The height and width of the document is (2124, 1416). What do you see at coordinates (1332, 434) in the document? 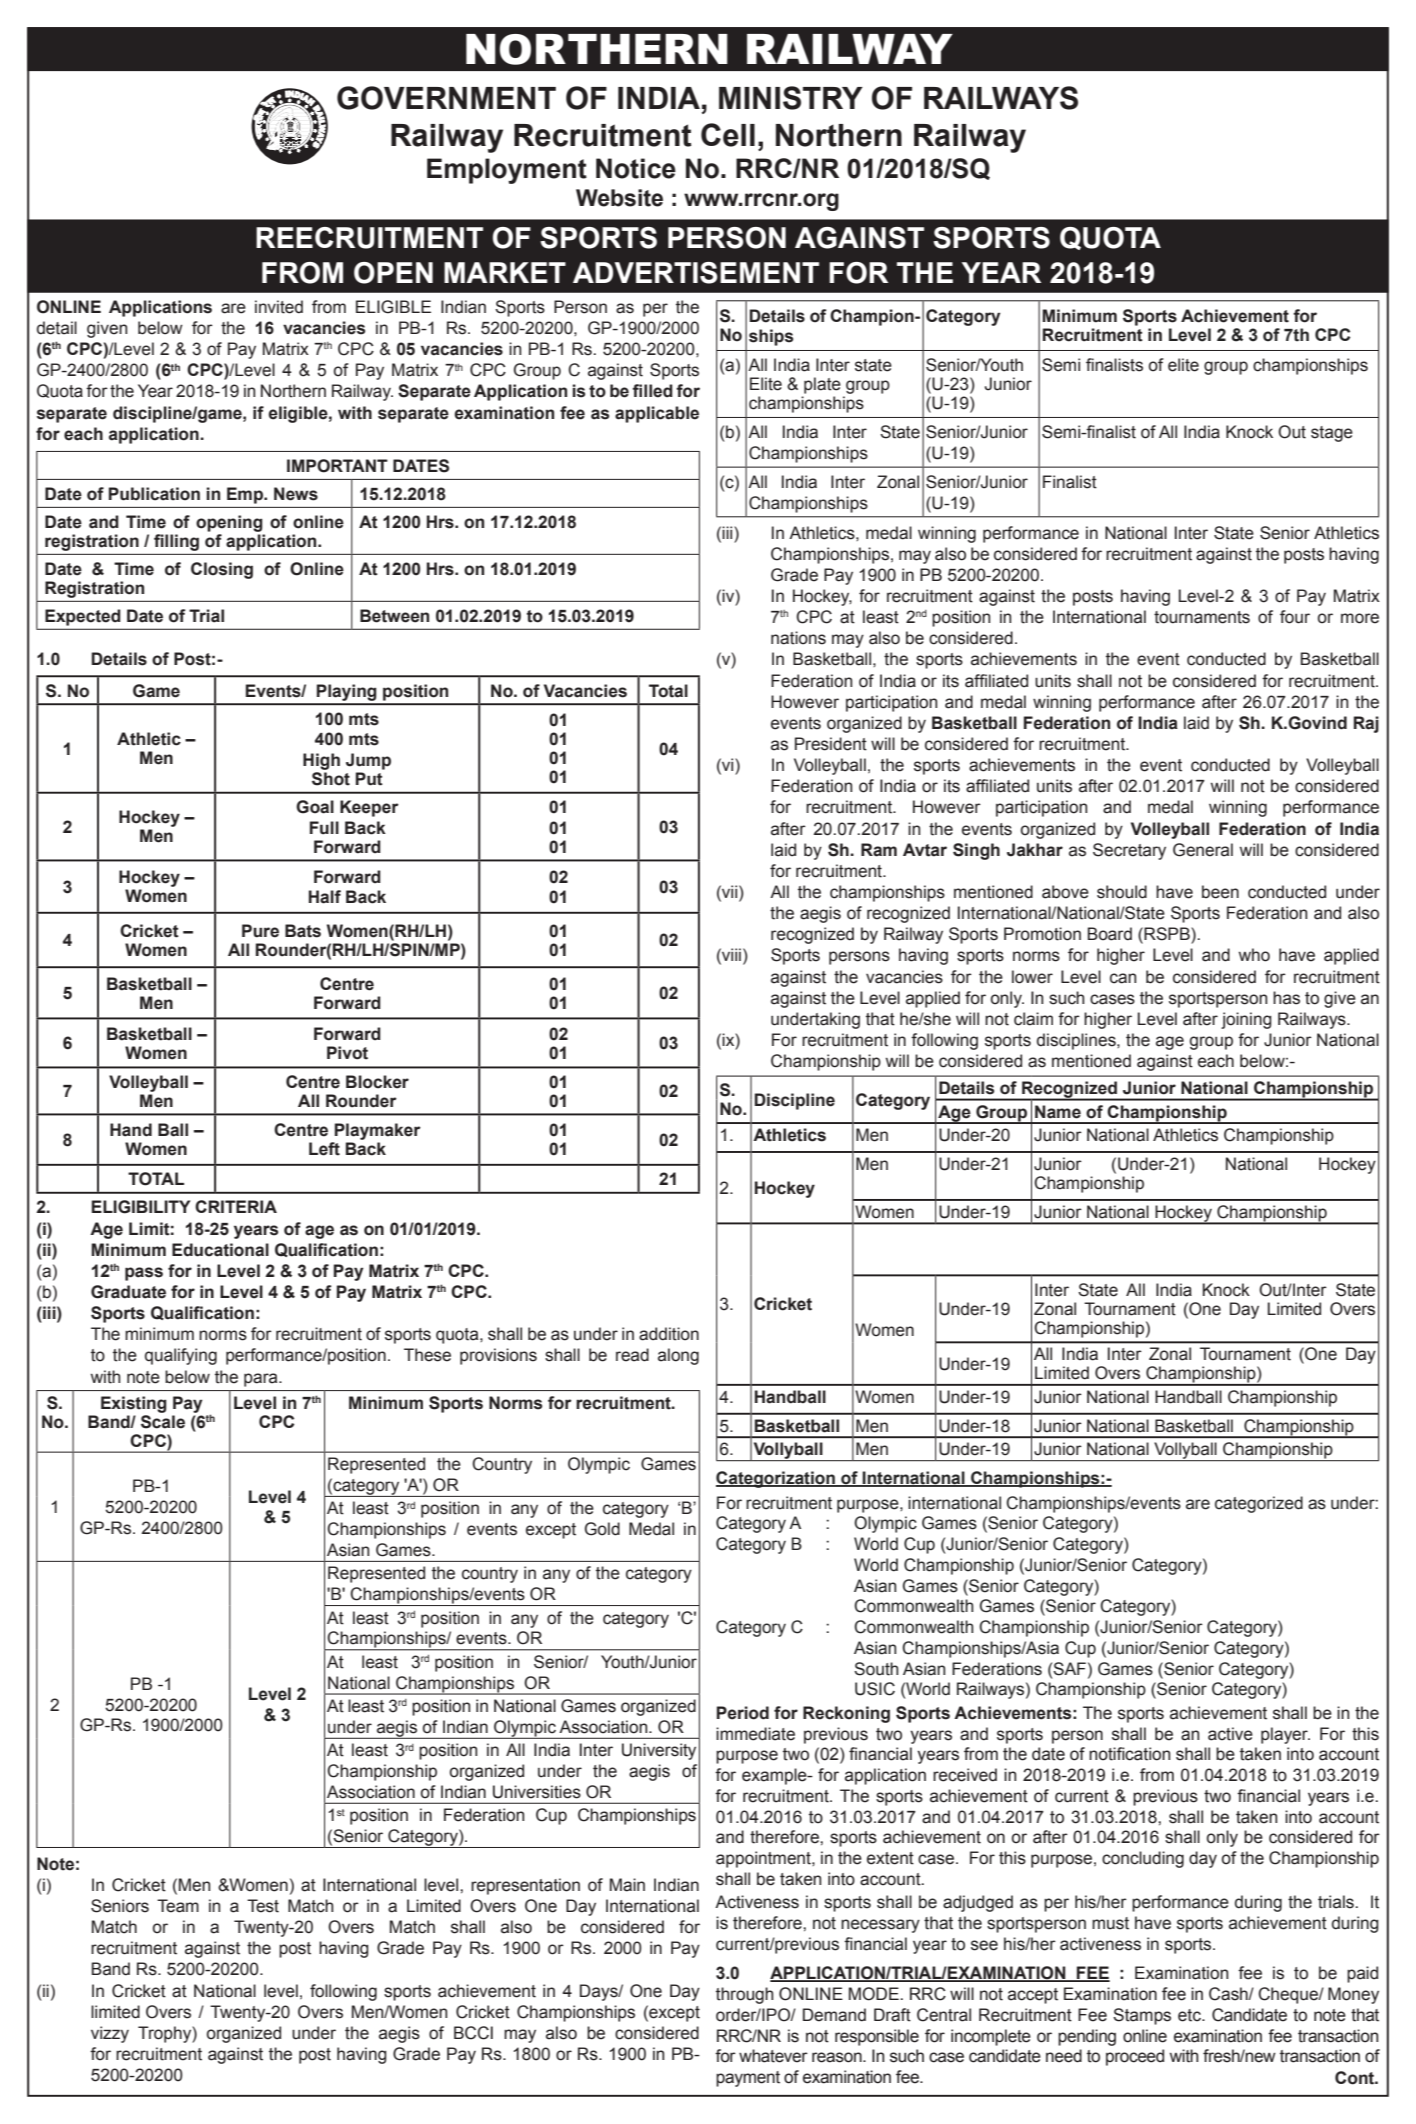
I see `stage` at bounding box center [1332, 434].
